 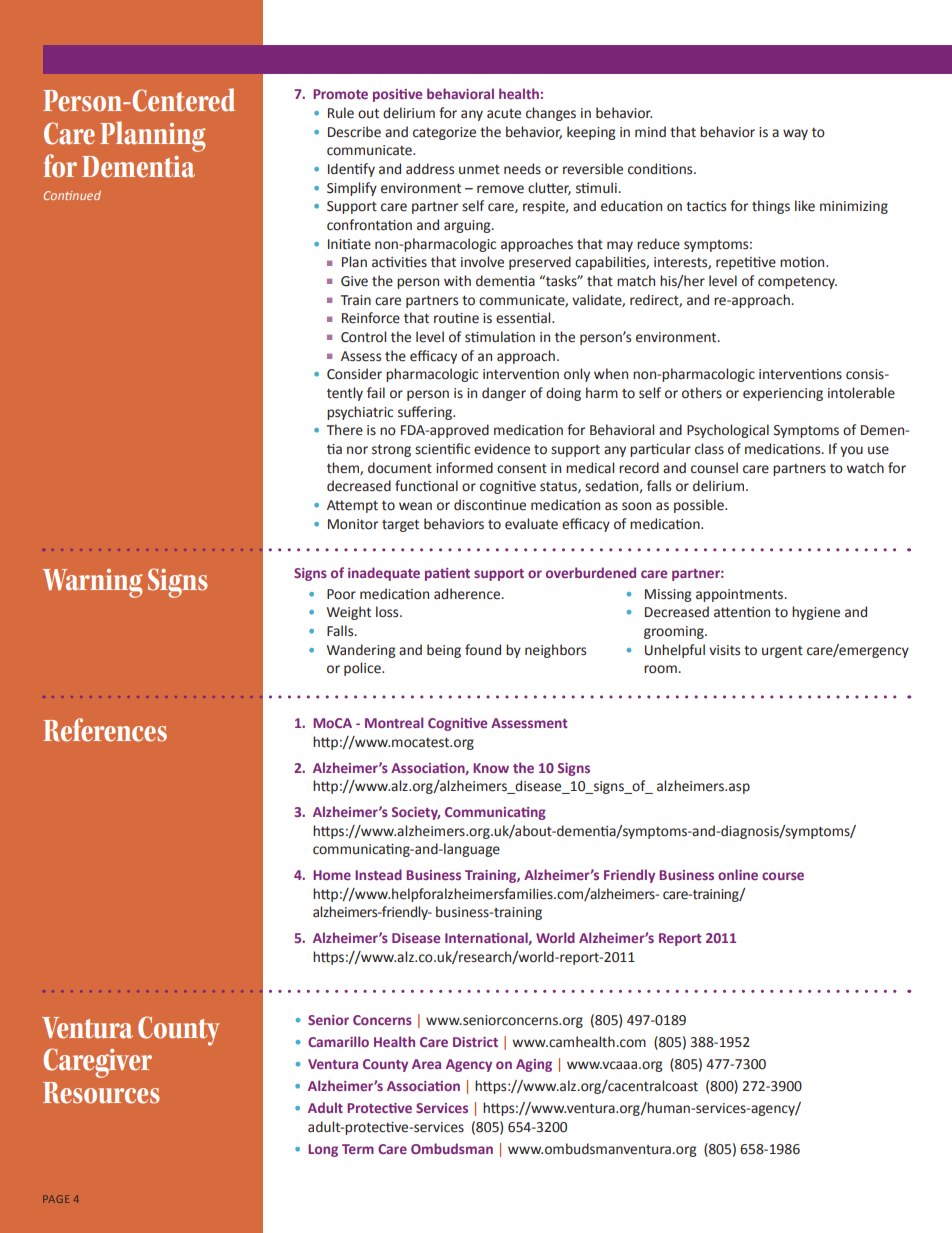 I want to click on Aging, so click(x=534, y=1065).
